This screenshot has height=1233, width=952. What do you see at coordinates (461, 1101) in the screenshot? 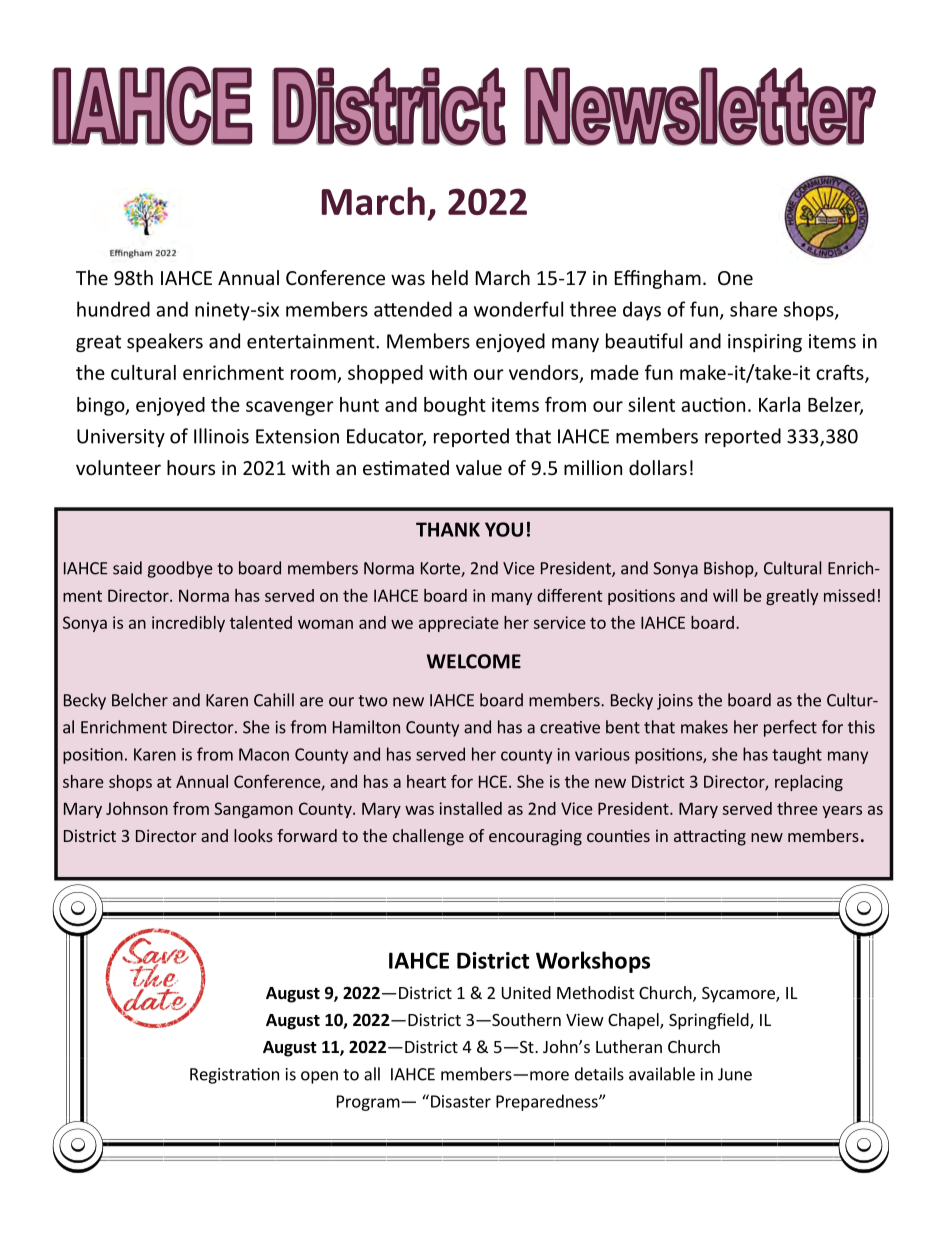
I see `Disaster` at bounding box center [461, 1101].
